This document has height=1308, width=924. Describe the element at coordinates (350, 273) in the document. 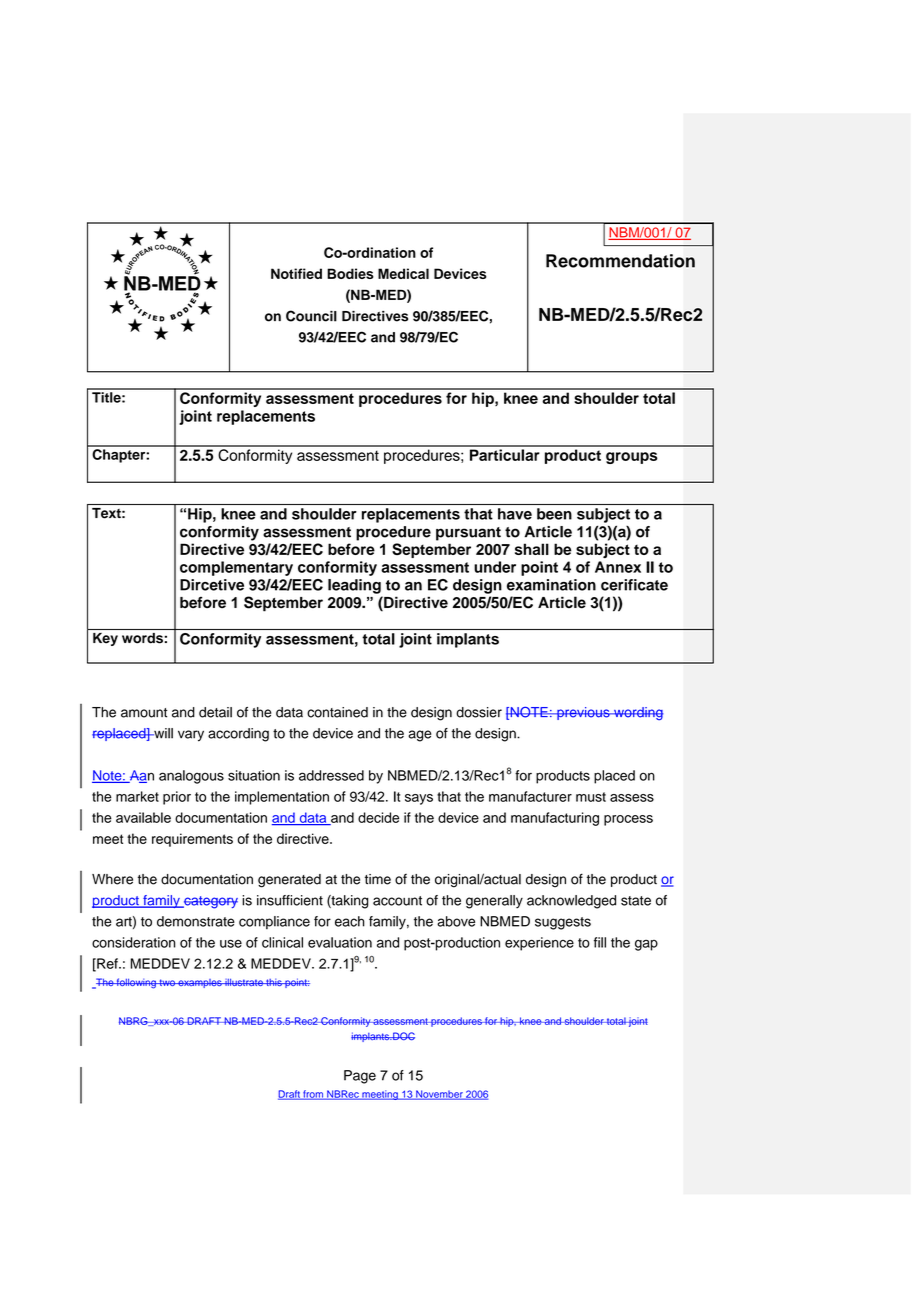

I see `Bodies` at that location.
